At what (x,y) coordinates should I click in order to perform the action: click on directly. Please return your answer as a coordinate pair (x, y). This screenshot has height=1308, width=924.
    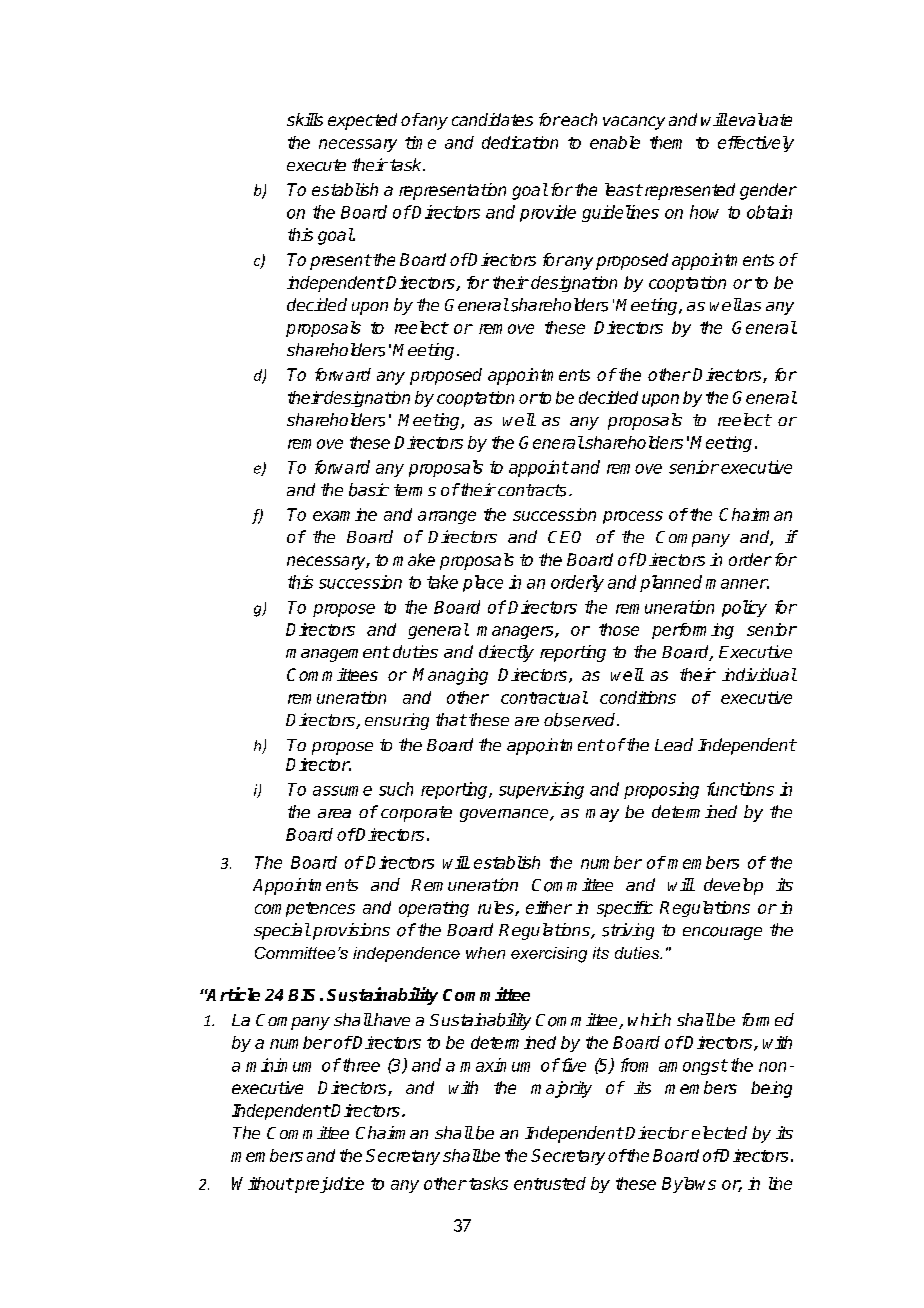
    Looking at the image, I should click on (506, 653).
